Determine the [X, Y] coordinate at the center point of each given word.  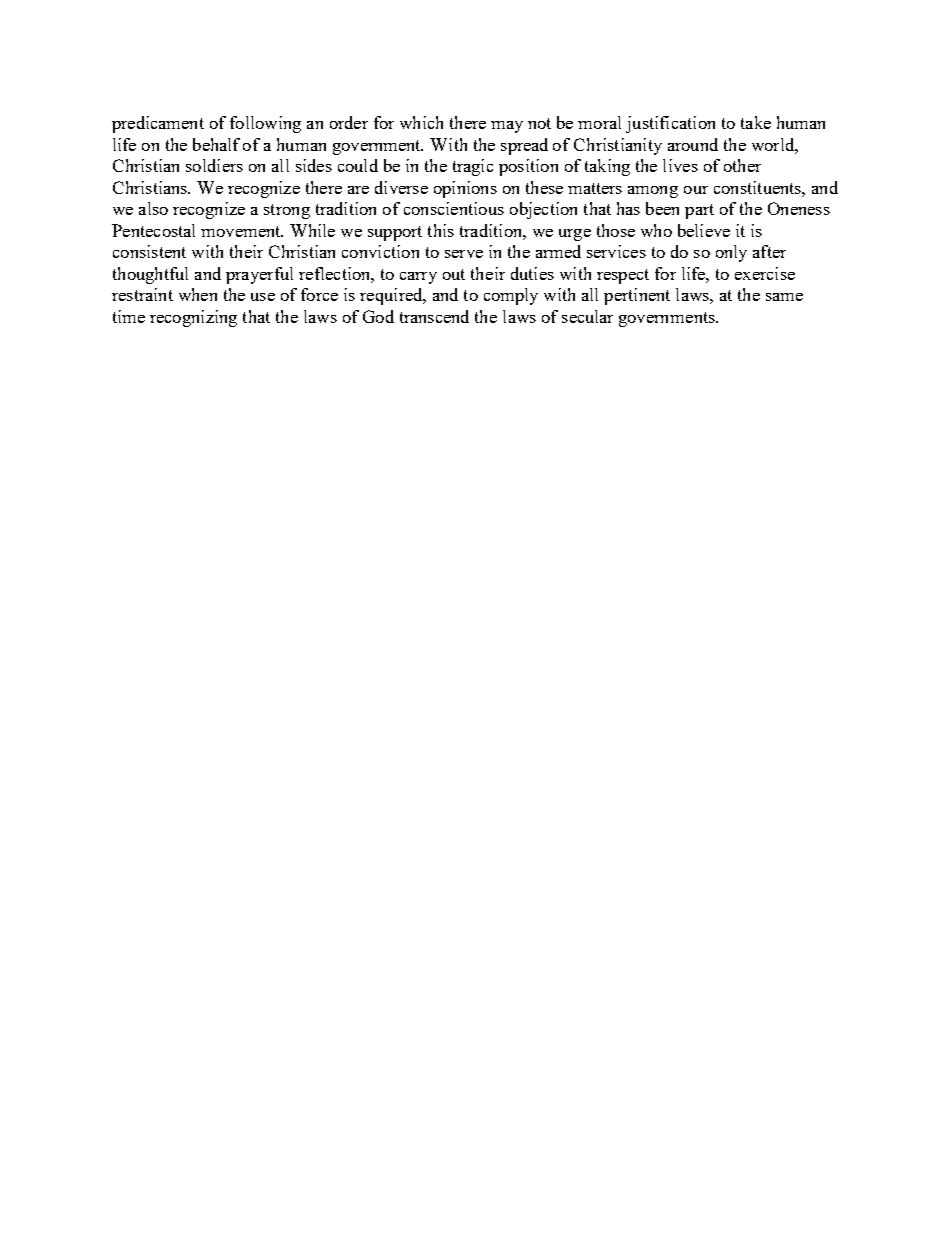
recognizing [193, 318]
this [441, 230]
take [756, 122]
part [699, 211]
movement [242, 231]
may [507, 127]
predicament [158, 124]
